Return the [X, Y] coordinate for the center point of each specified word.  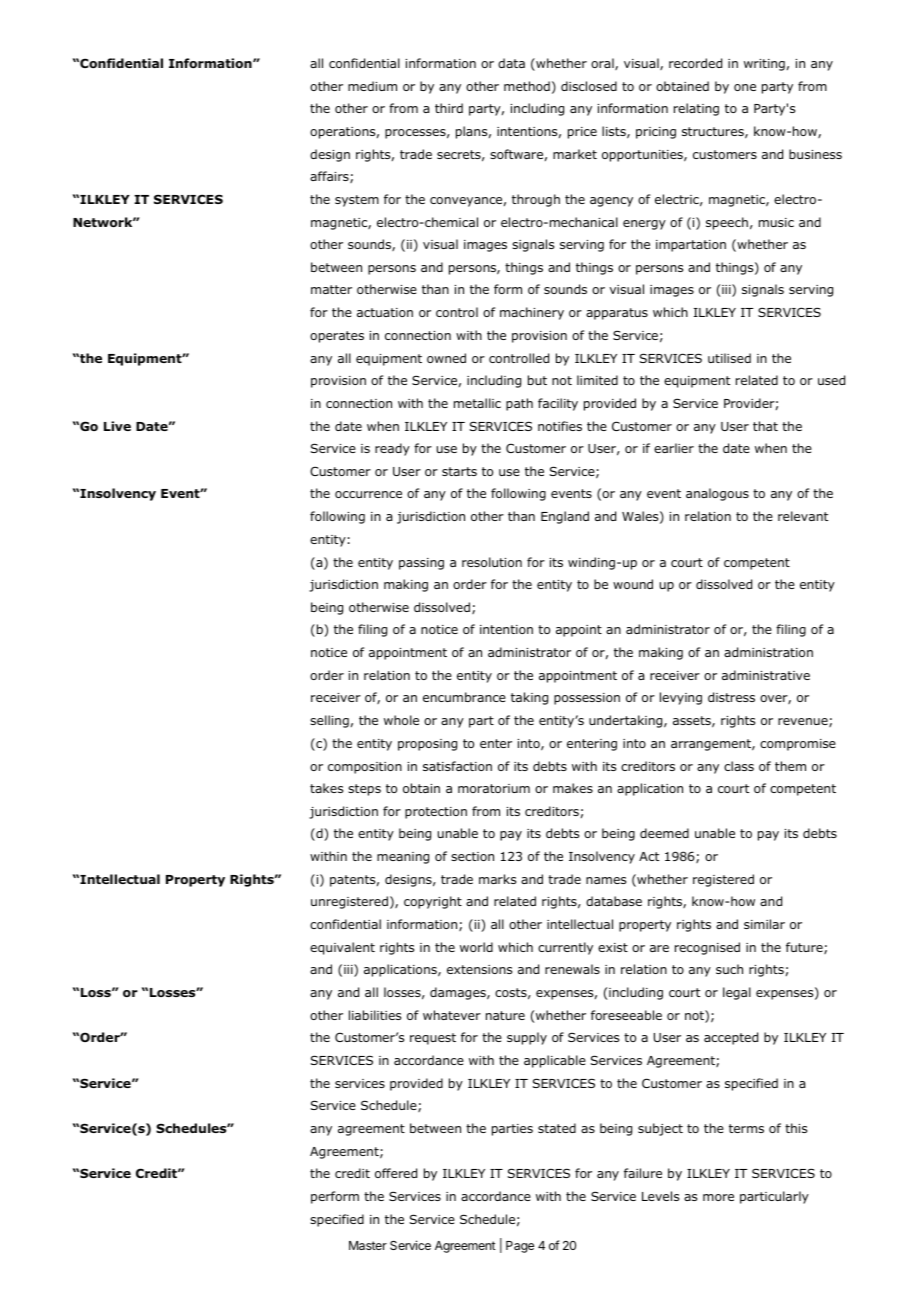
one [745, 87]
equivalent [342, 948]
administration [768, 652]
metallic [477, 403]
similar [764, 924]
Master [368, 1245]
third [449, 108]
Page [520, 1247]
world [476, 947]
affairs [330, 177]
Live [117, 426]
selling [329, 721]
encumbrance [464, 697]
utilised [729, 358]
